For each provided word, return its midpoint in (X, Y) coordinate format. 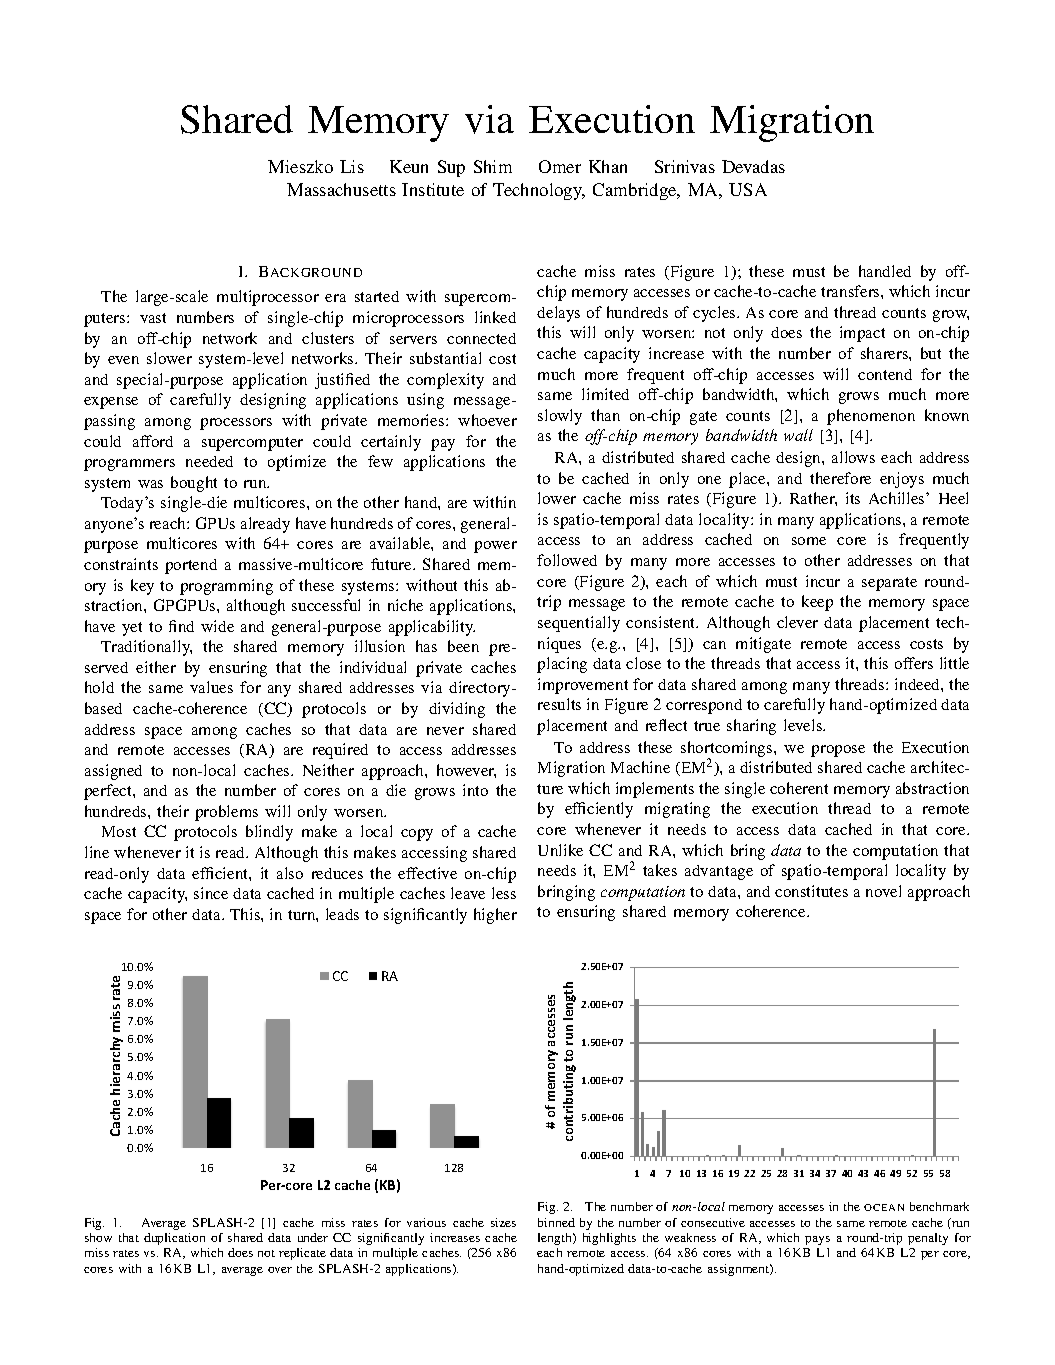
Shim (493, 166)
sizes (503, 1222)
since (211, 893)
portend (191, 566)
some (809, 541)
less (504, 893)
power (495, 547)
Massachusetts (341, 189)
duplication (174, 1239)
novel (883, 891)
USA (748, 189)
